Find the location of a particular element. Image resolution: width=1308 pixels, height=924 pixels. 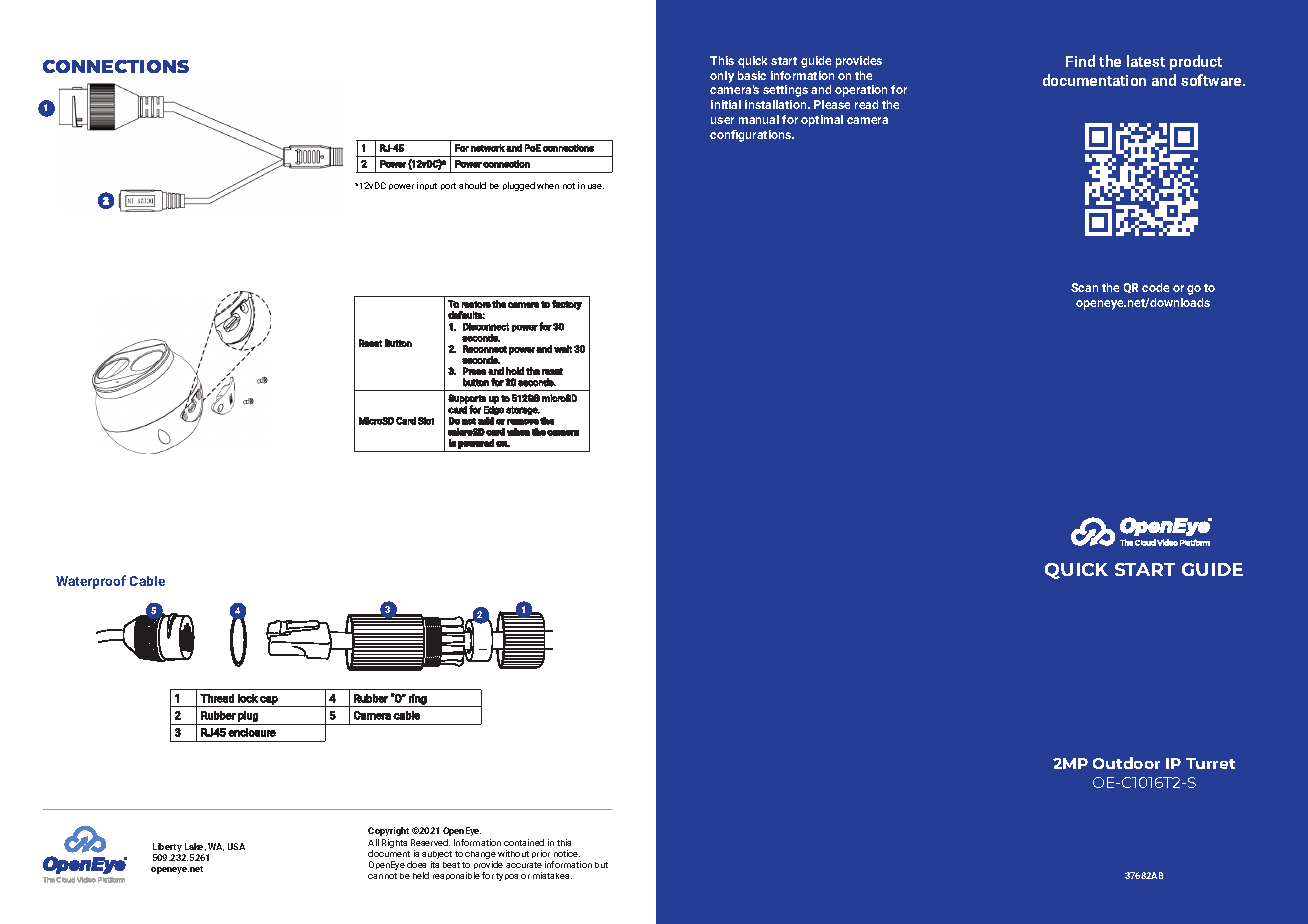

only is located at coordinates (722, 77).
